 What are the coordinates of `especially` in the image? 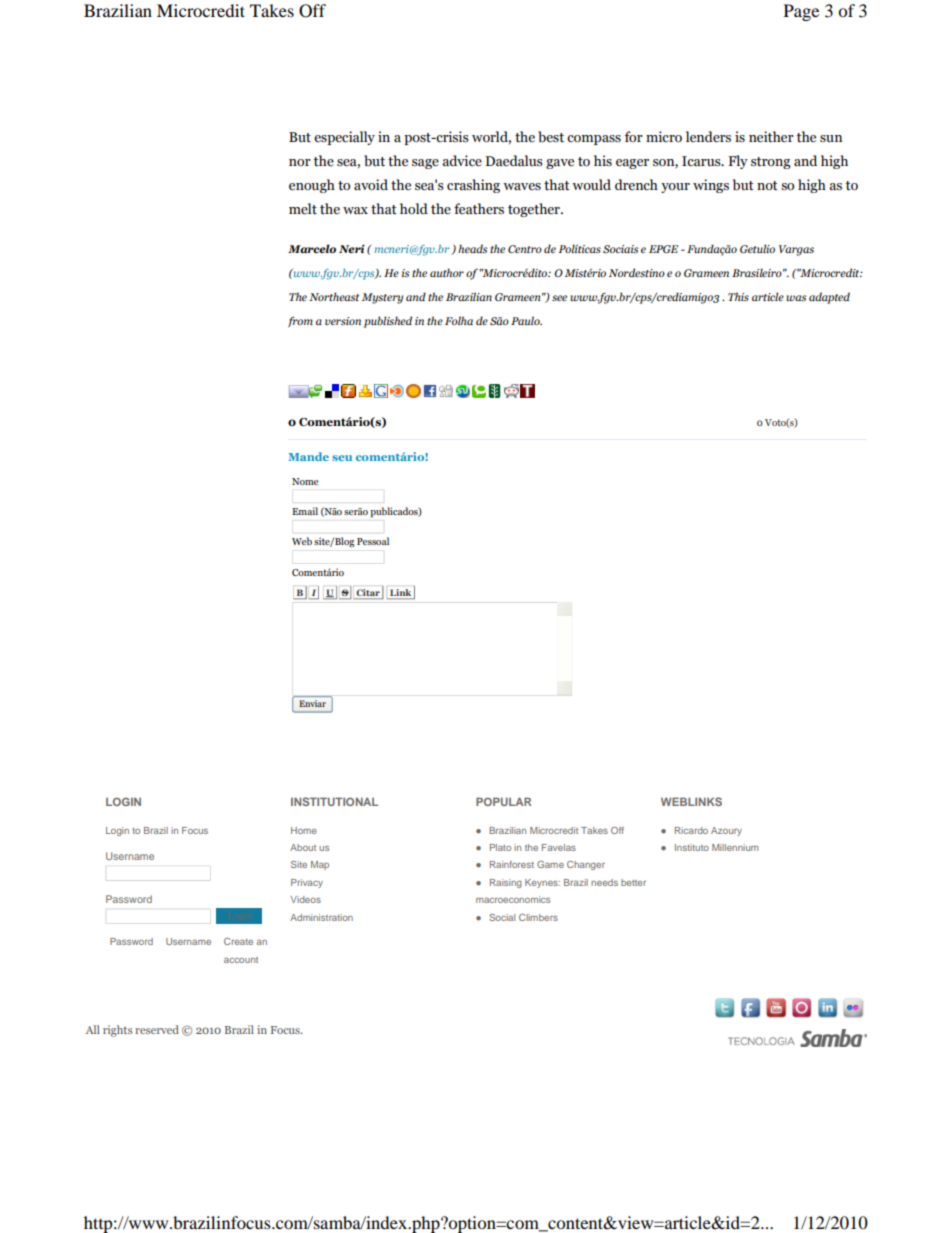 It's located at (344, 138).
